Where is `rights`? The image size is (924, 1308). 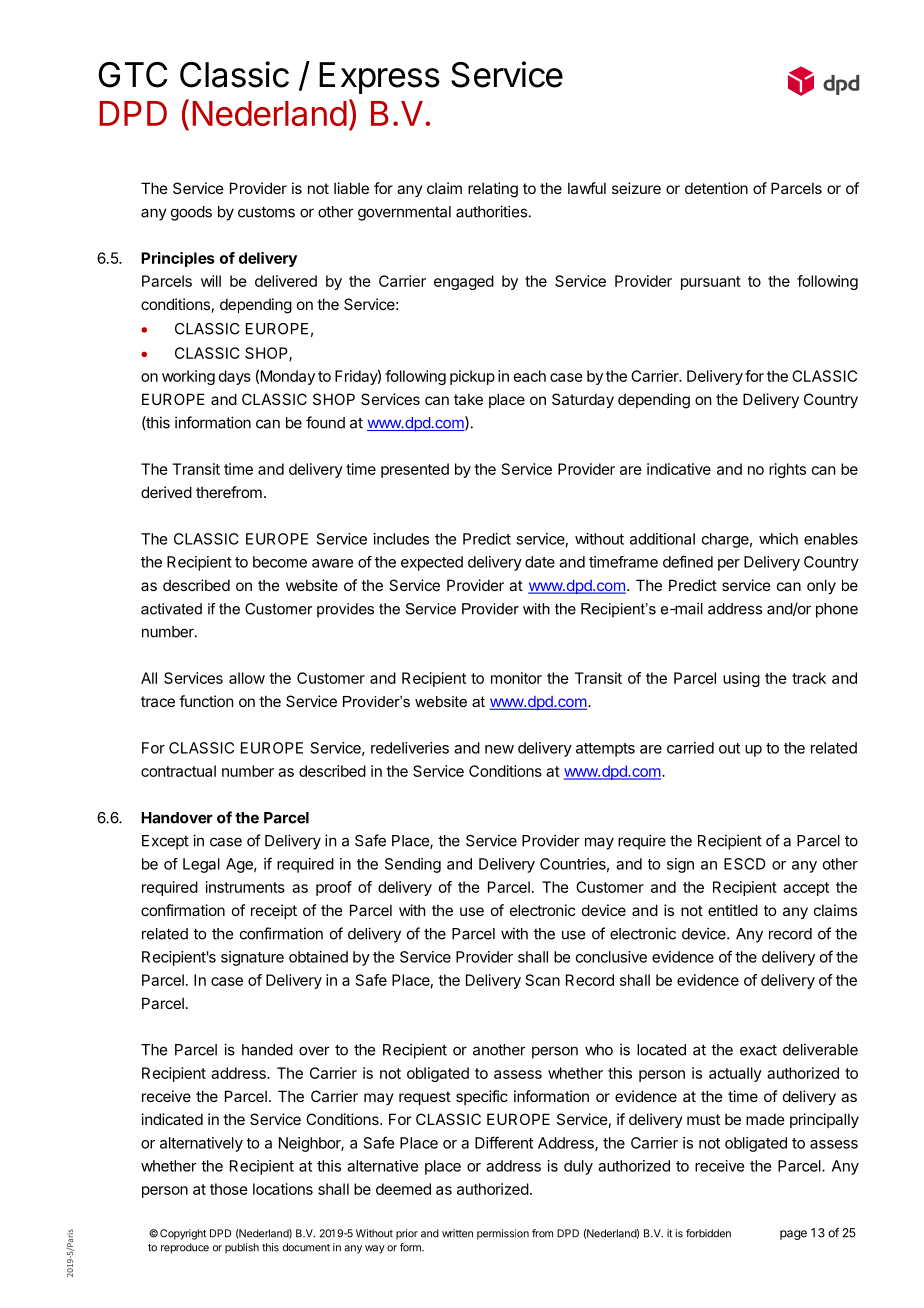
rights is located at coordinates (787, 470).
